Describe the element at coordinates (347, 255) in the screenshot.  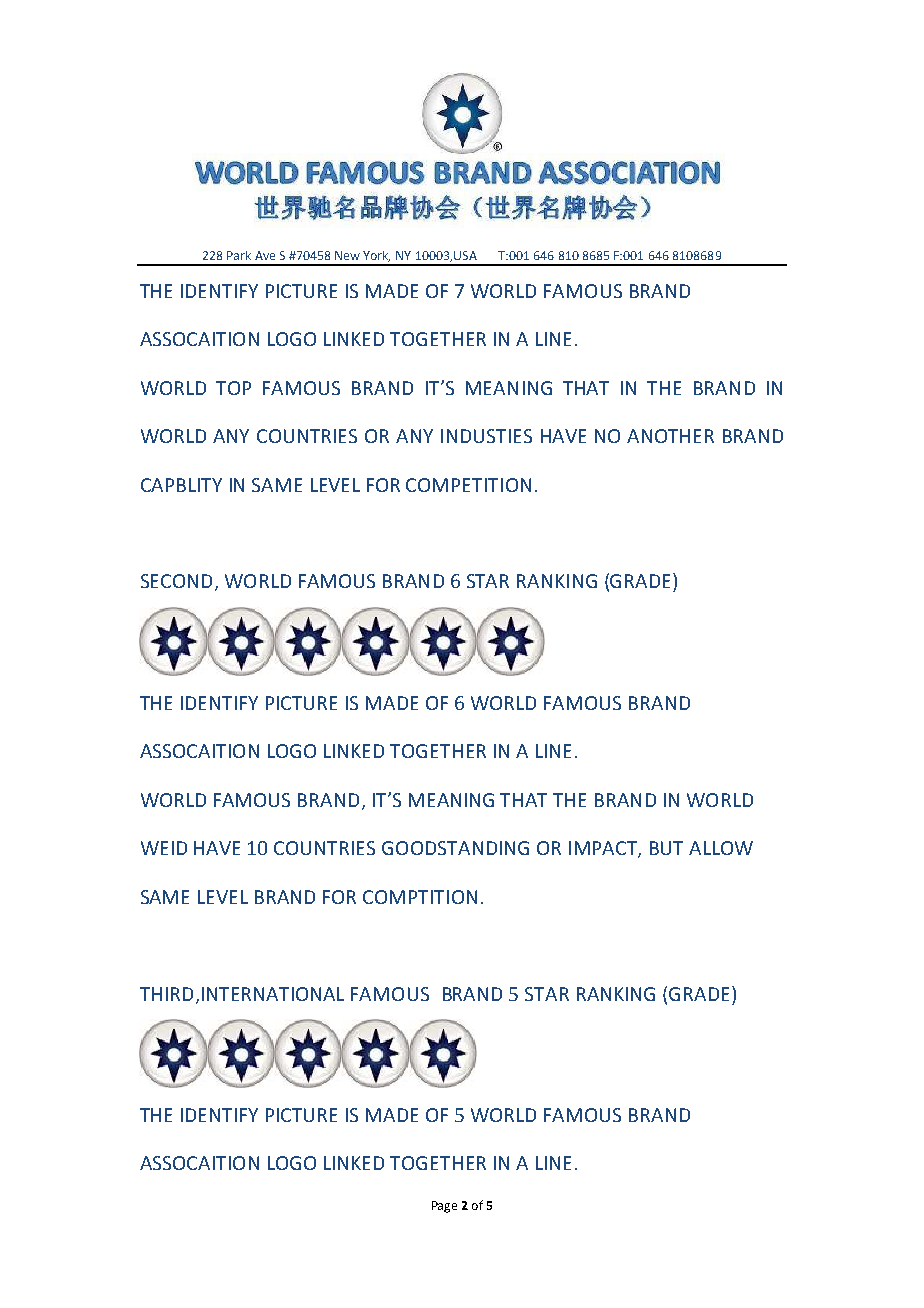
I see `New` at that location.
